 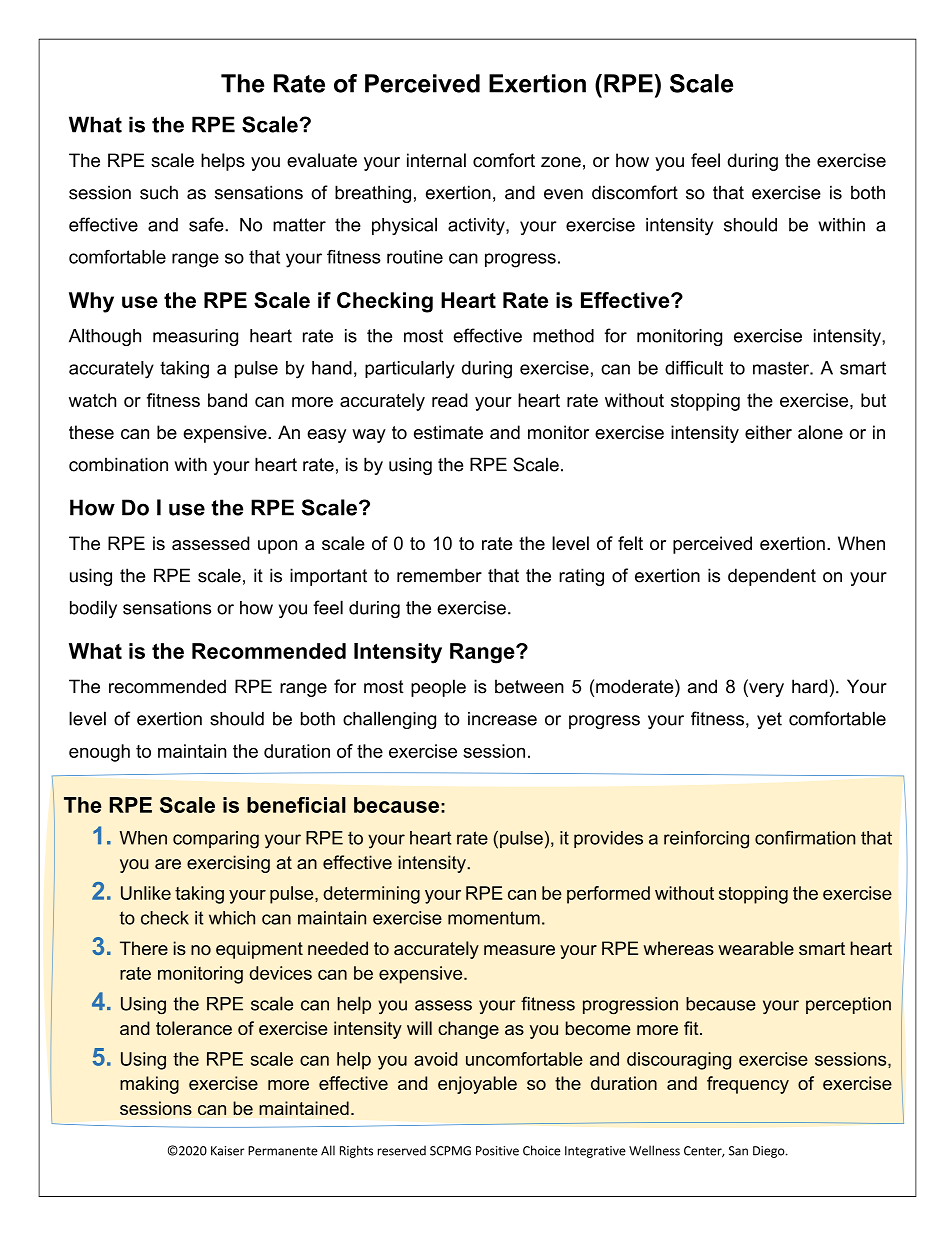 What do you see at coordinates (118, 464) in the document?
I see `combination` at bounding box center [118, 464].
